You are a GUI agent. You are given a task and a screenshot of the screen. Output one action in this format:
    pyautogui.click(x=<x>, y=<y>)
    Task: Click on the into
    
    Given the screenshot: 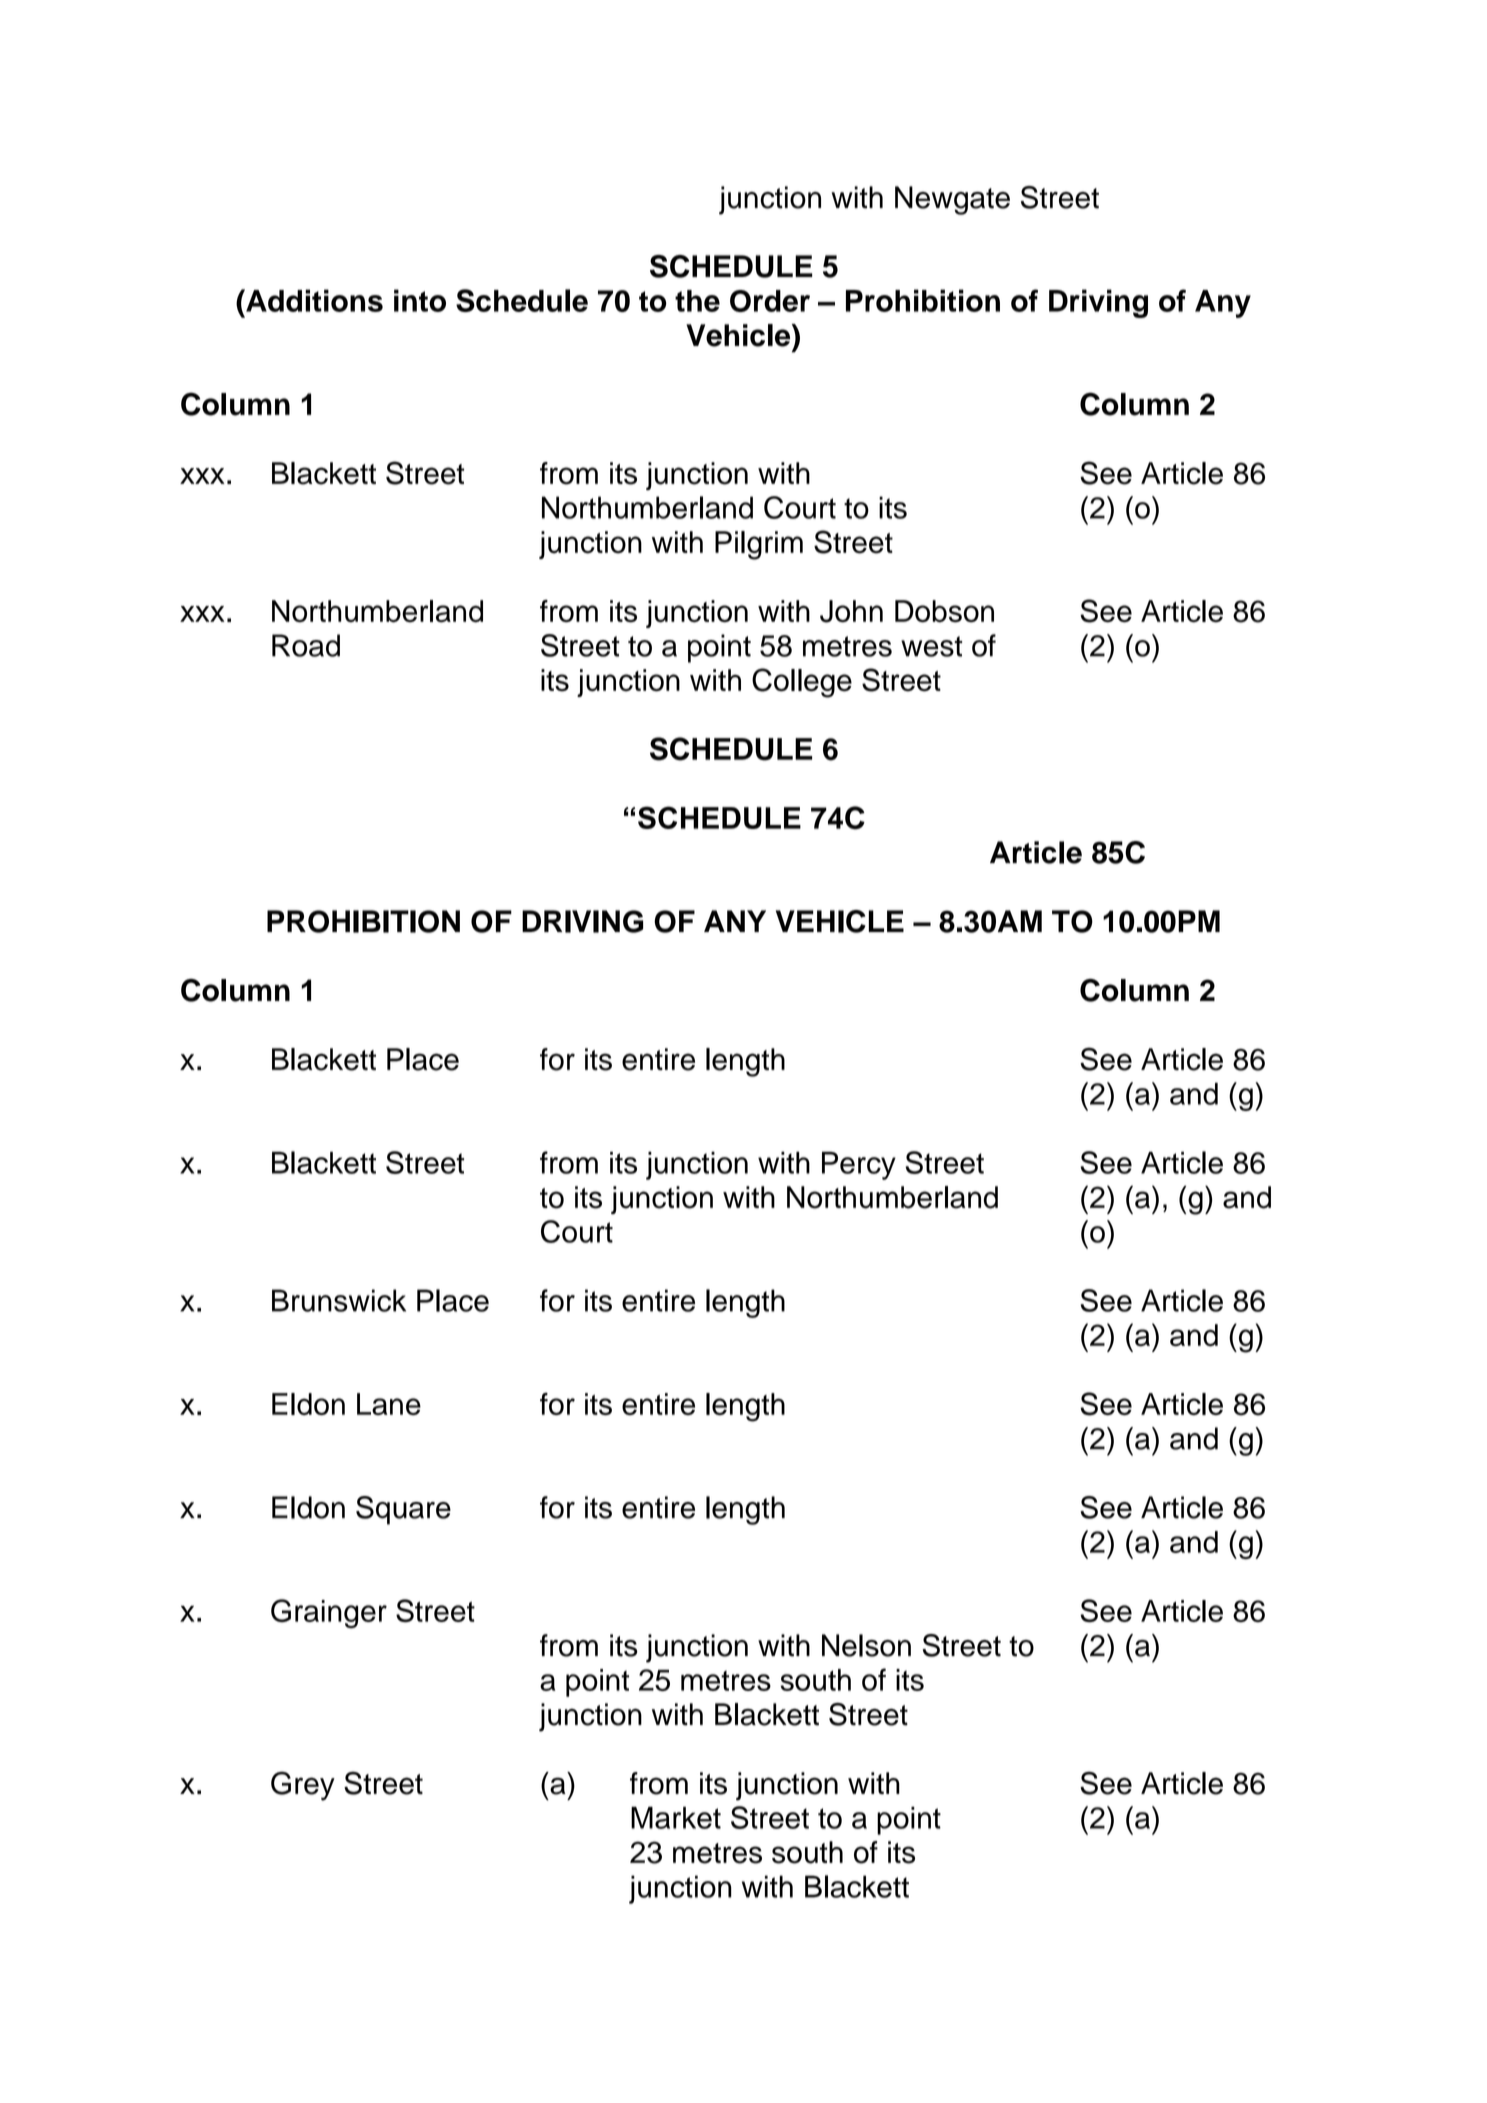 What is the action you would take?
    pyautogui.click(x=420, y=300)
